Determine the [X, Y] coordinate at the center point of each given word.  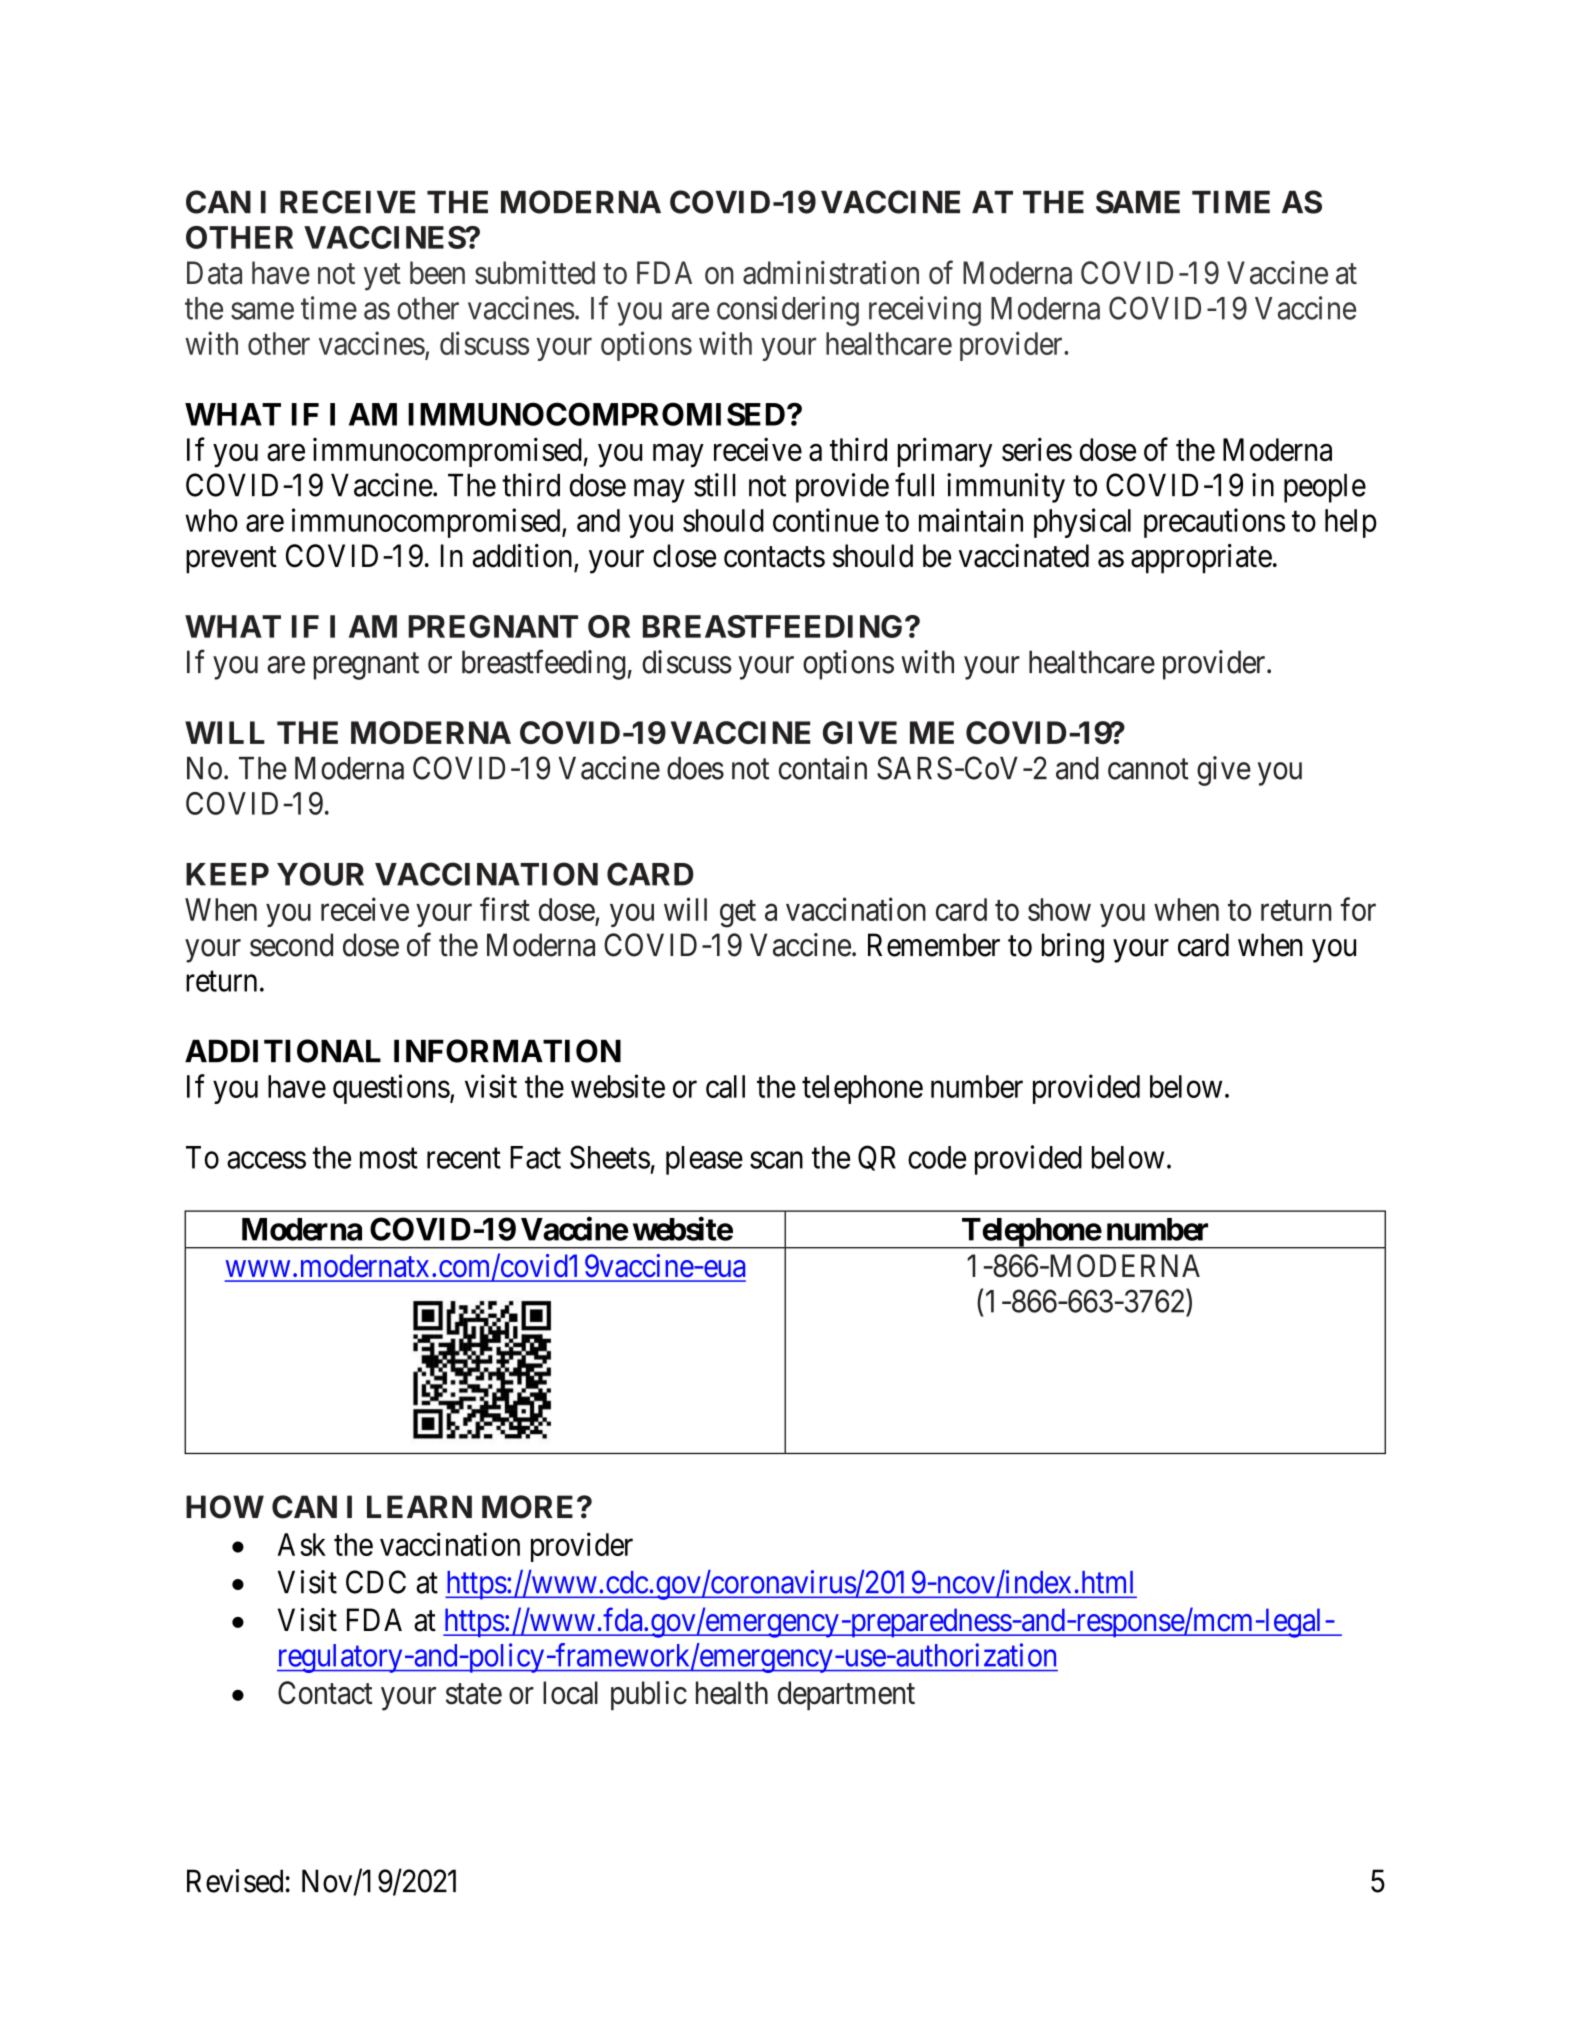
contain [823, 768]
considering [788, 311]
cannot [1148, 769]
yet [382, 277]
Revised [235, 1881]
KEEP [227, 874]
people [1325, 488]
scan [776, 1160]
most [389, 1158]
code [937, 1157]
